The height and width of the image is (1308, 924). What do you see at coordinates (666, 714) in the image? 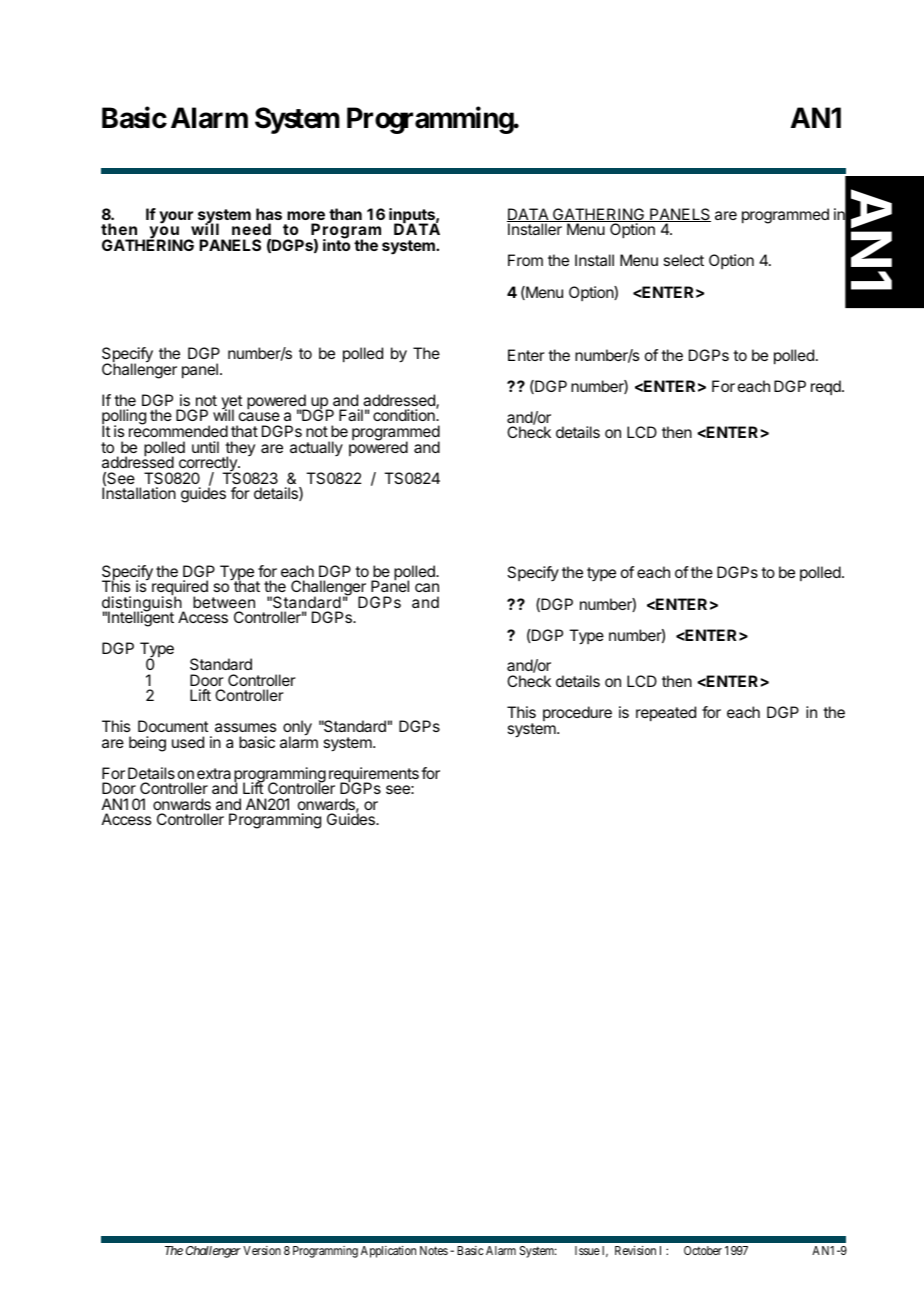
I see `repeated` at bounding box center [666, 714].
